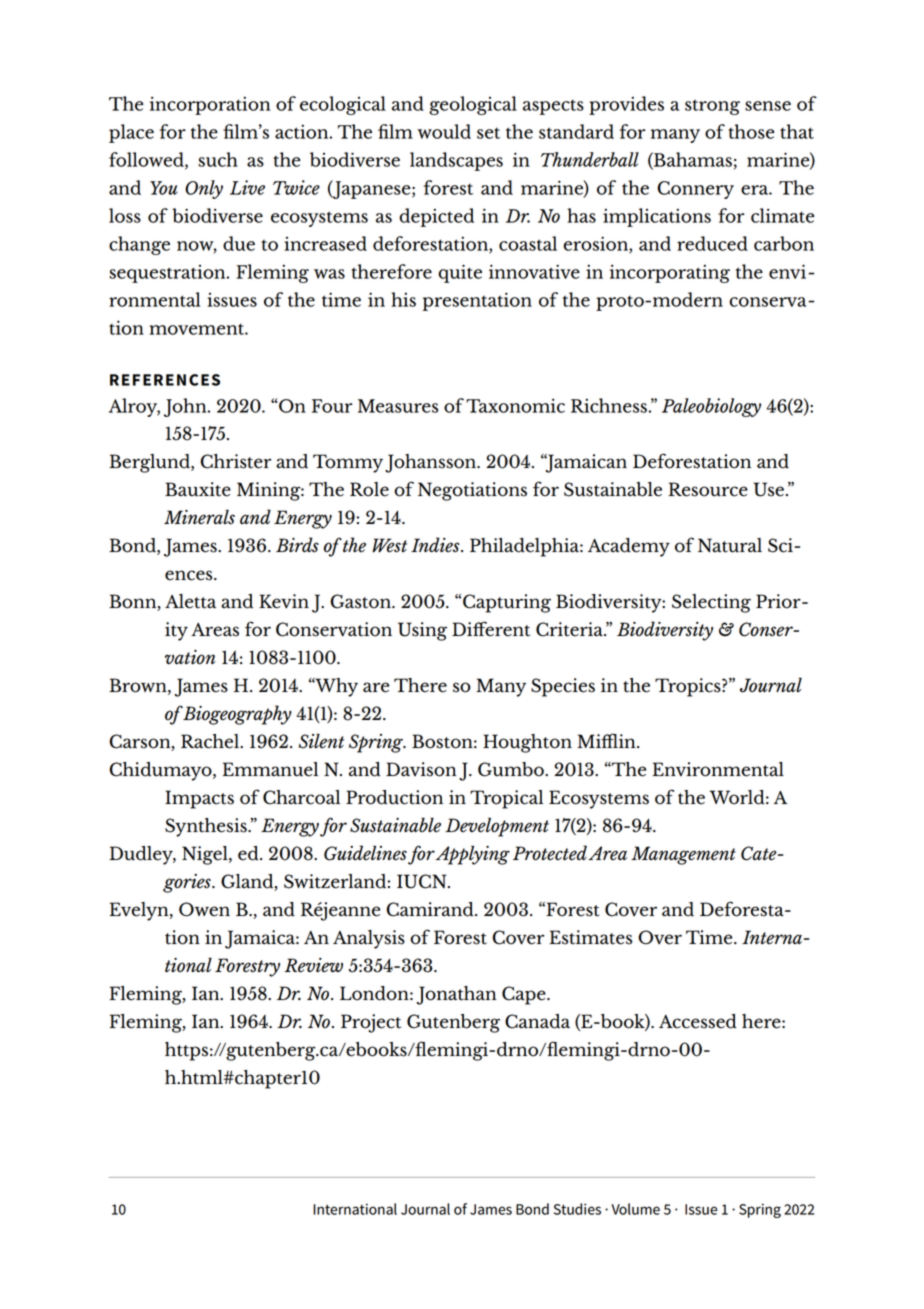  I want to click on John, so click(186, 407).
